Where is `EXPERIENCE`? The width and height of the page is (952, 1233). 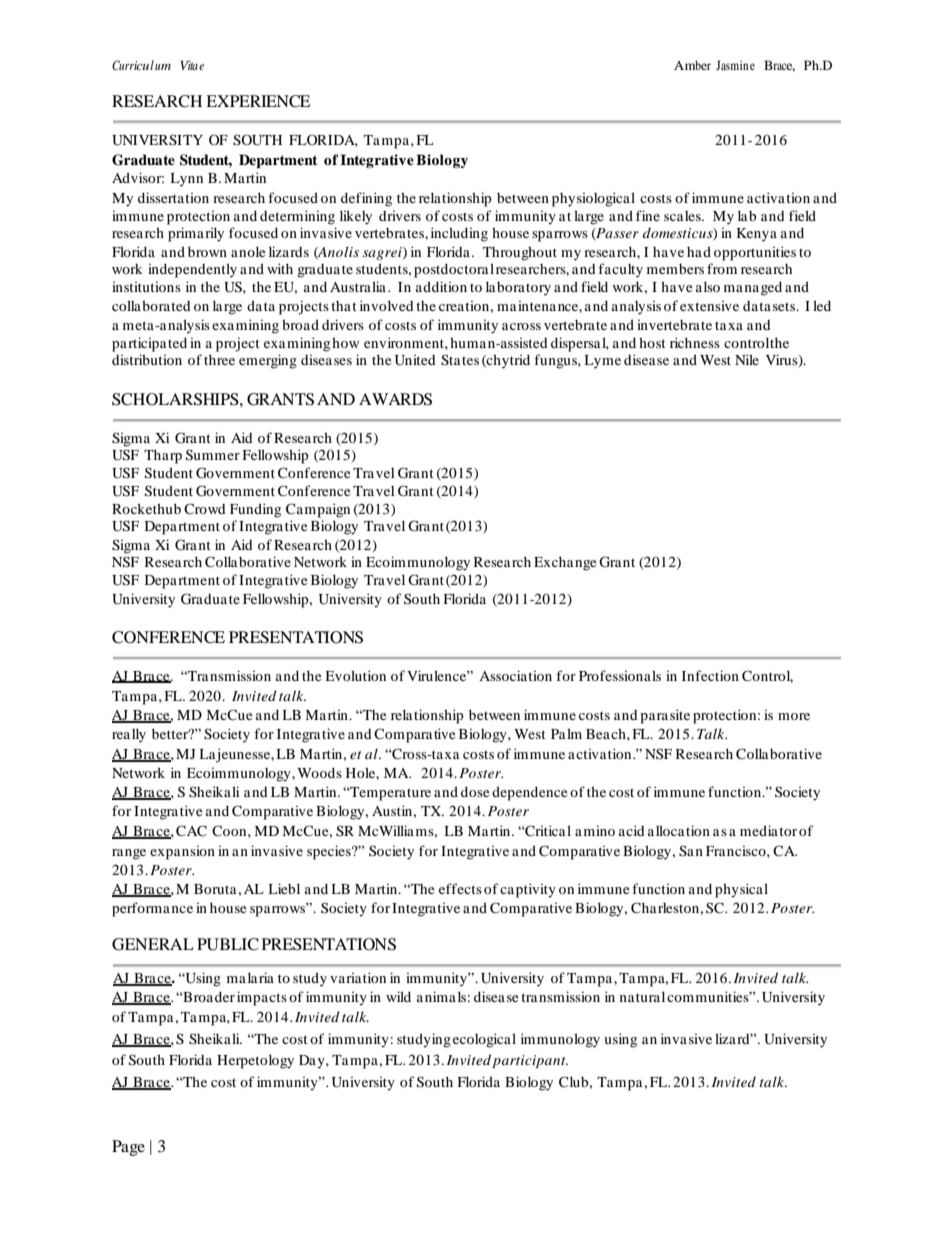
EXPERIENCE is located at coordinates (258, 101).
